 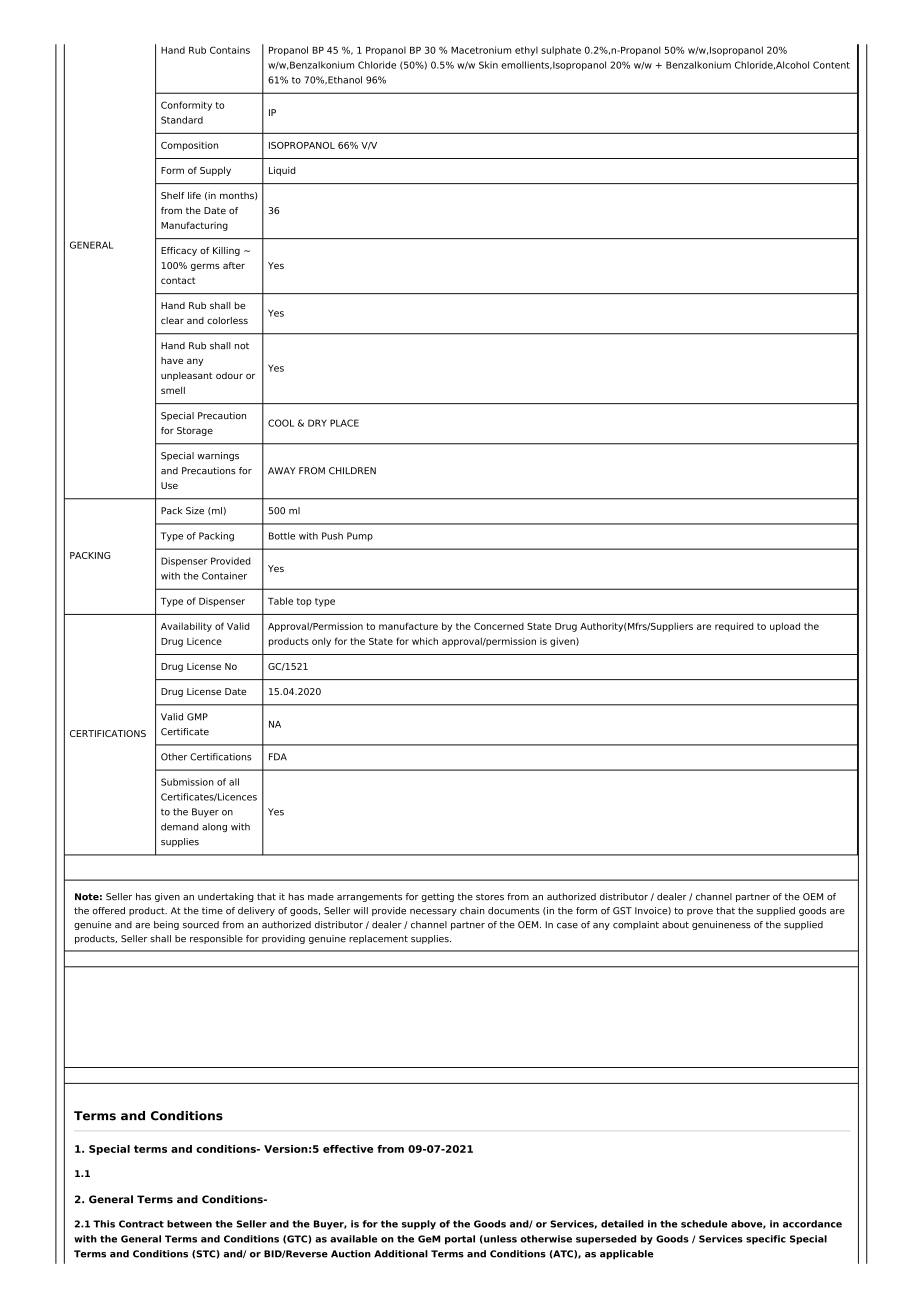 What do you see at coordinates (182, 120) in the document?
I see `Standard` at bounding box center [182, 120].
